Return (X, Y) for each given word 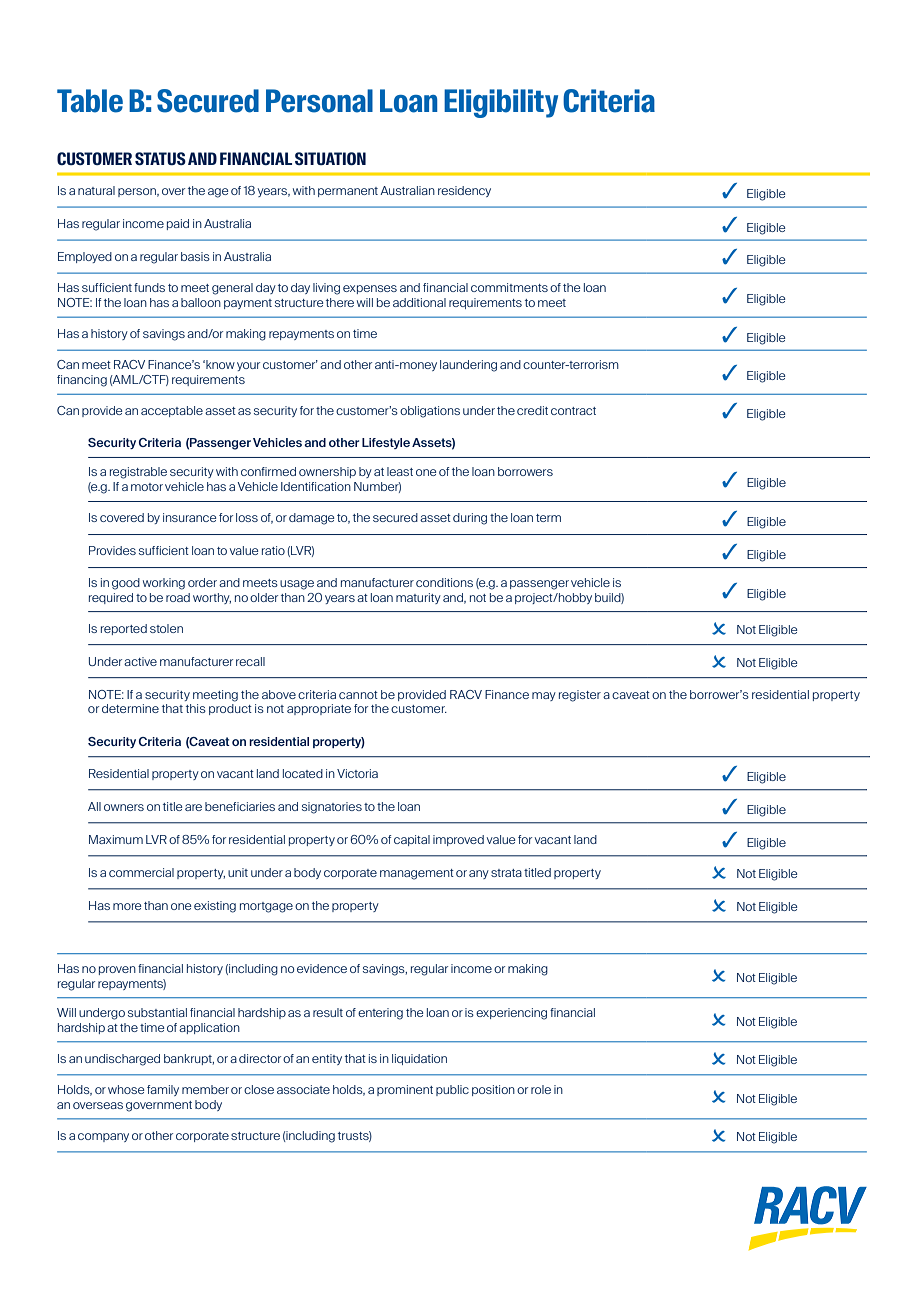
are (193, 807)
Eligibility (501, 103)
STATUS (160, 158)
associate (303, 1089)
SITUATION (330, 158)
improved (458, 840)
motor (147, 487)
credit (532, 410)
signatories (332, 808)
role (541, 1089)
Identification (316, 486)
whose (126, 1089)
